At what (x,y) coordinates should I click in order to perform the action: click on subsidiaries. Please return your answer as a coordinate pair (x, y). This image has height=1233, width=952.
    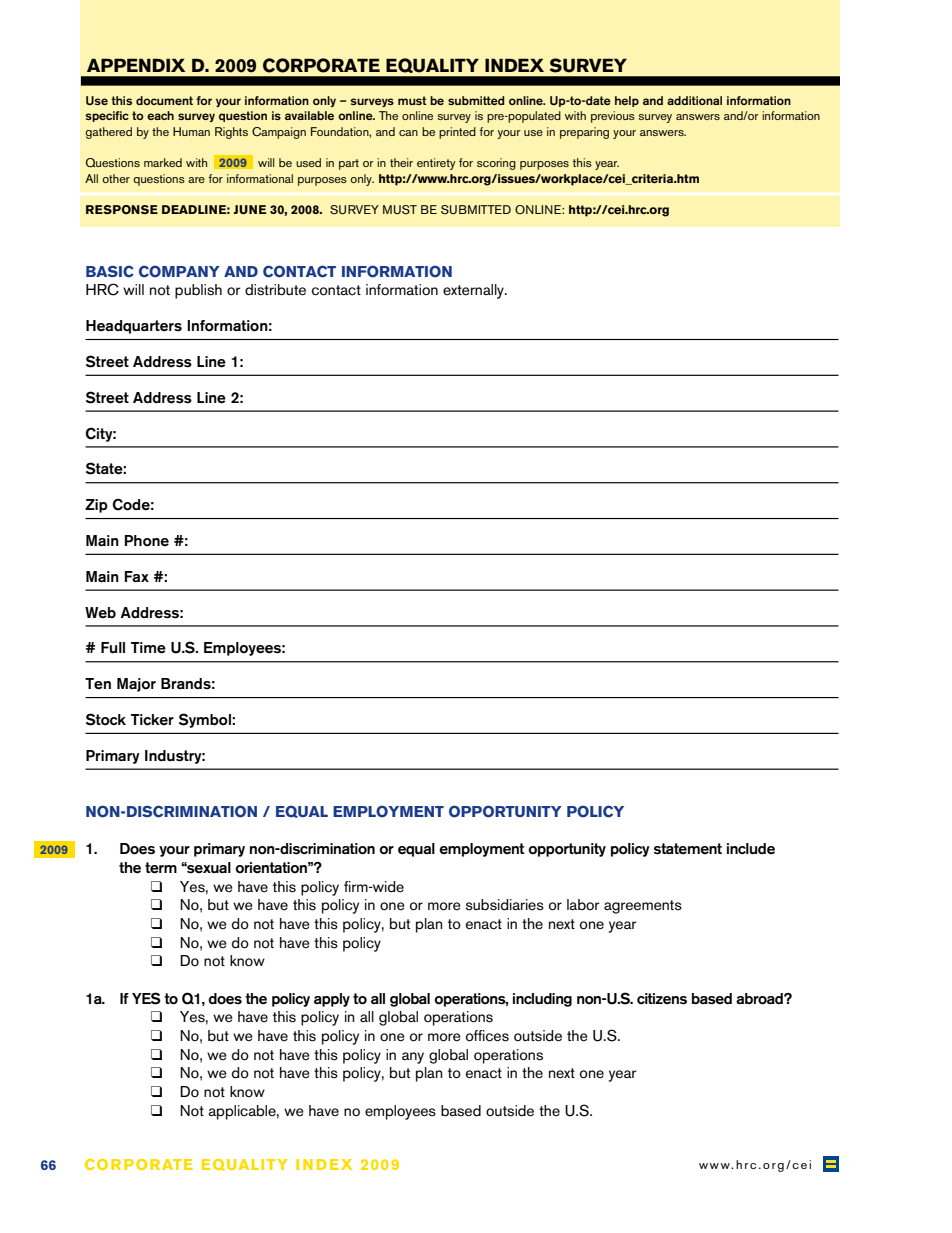
    Looking at the image, I should click on (505, 905).
